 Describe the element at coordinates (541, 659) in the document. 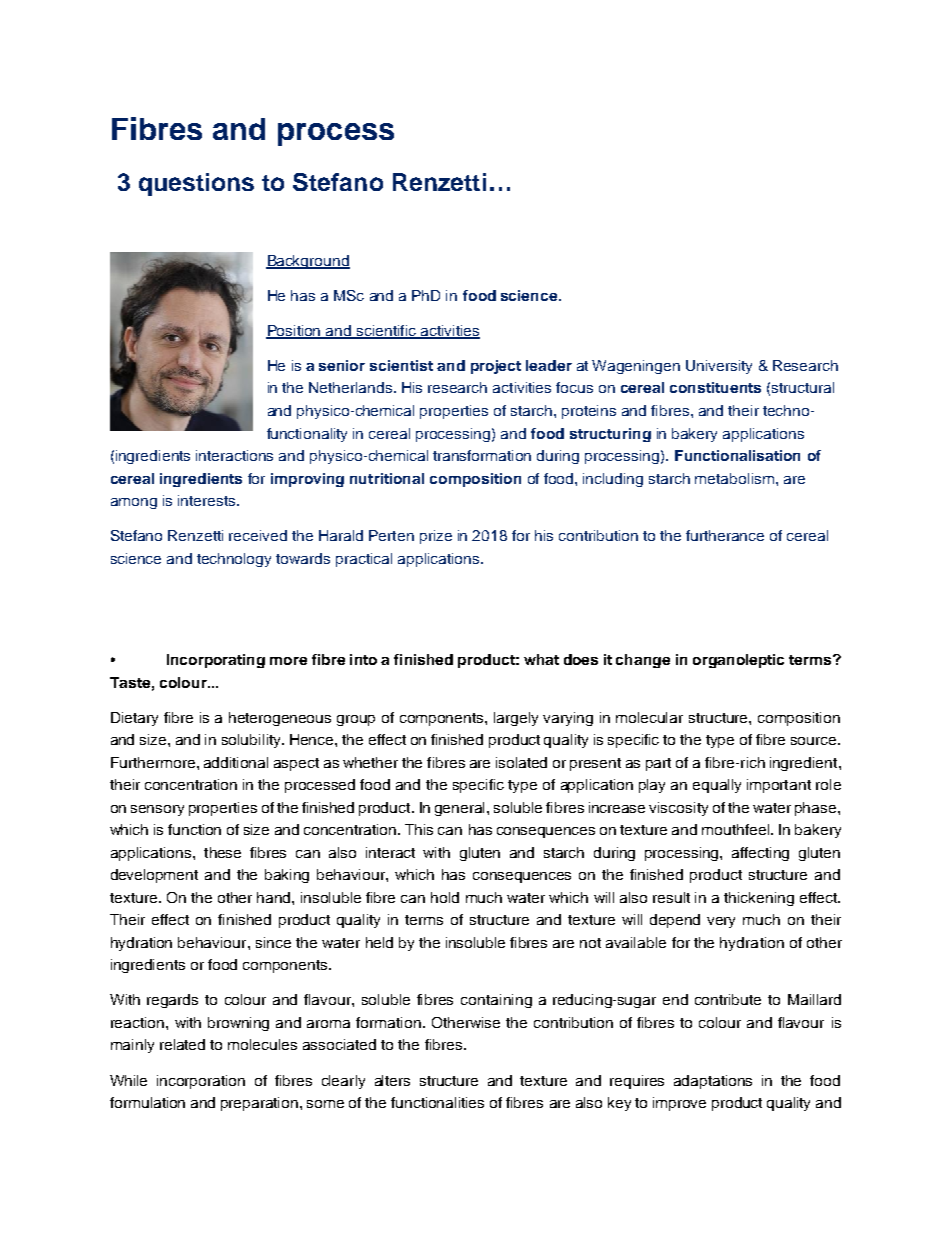

I see `what` at that location.
